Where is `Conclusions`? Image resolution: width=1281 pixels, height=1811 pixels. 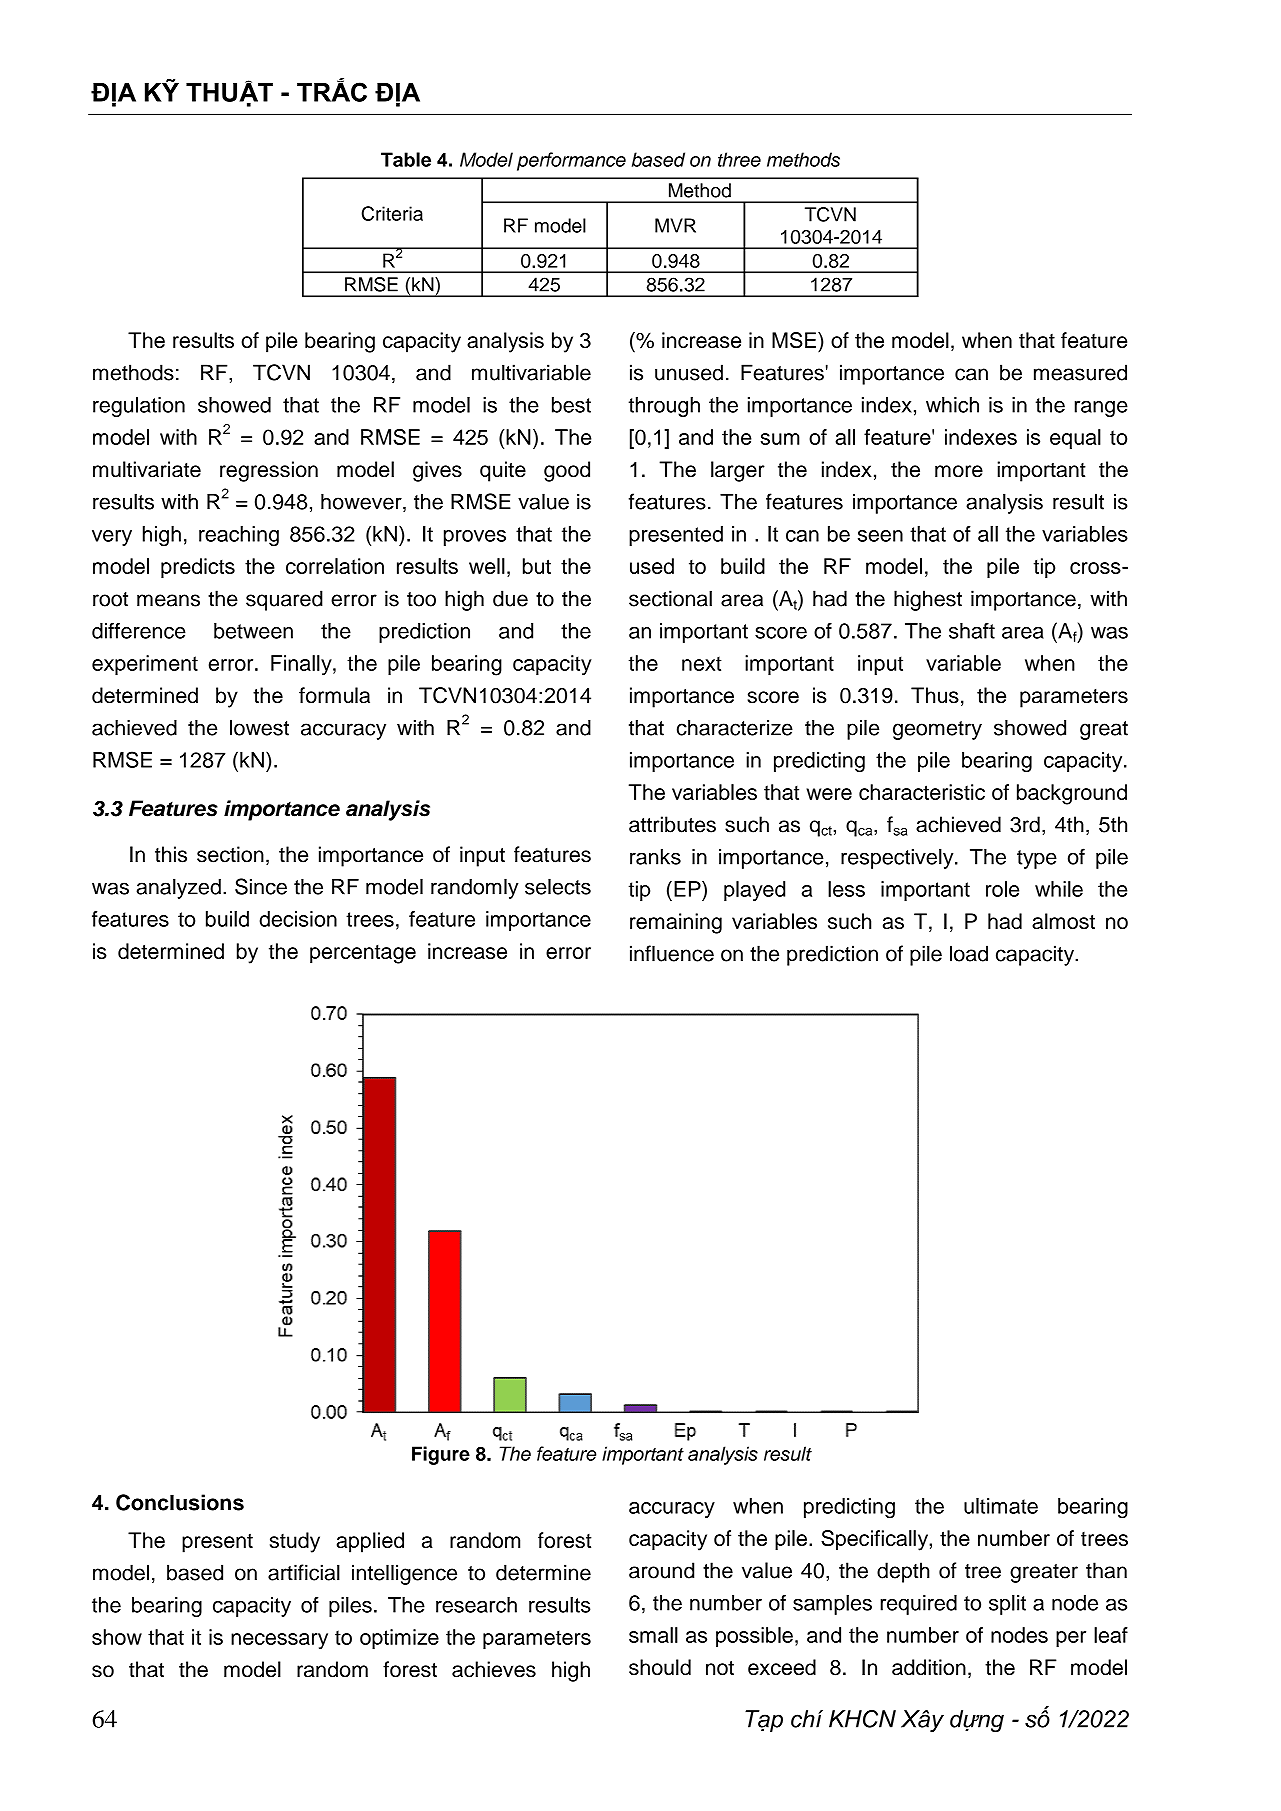 Conclusions is located at coordinates (180, 1502).
